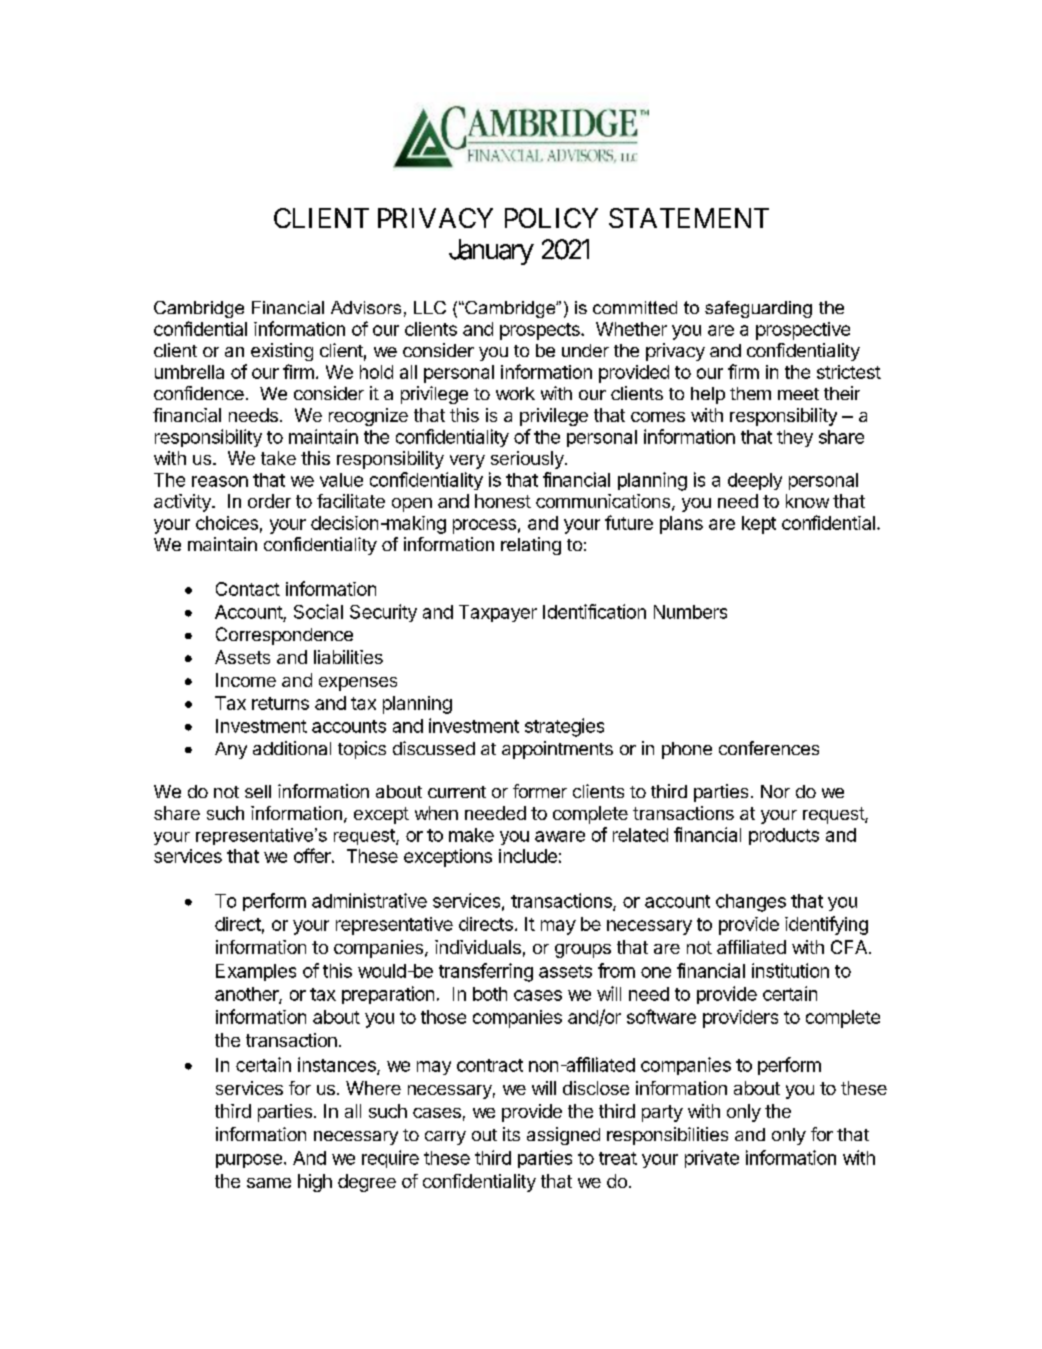 The width and height of the screenshot is (1042, 1349). Describe the element at coordinates (564, 727) in the screenshot. I see `strategies` at that location.
